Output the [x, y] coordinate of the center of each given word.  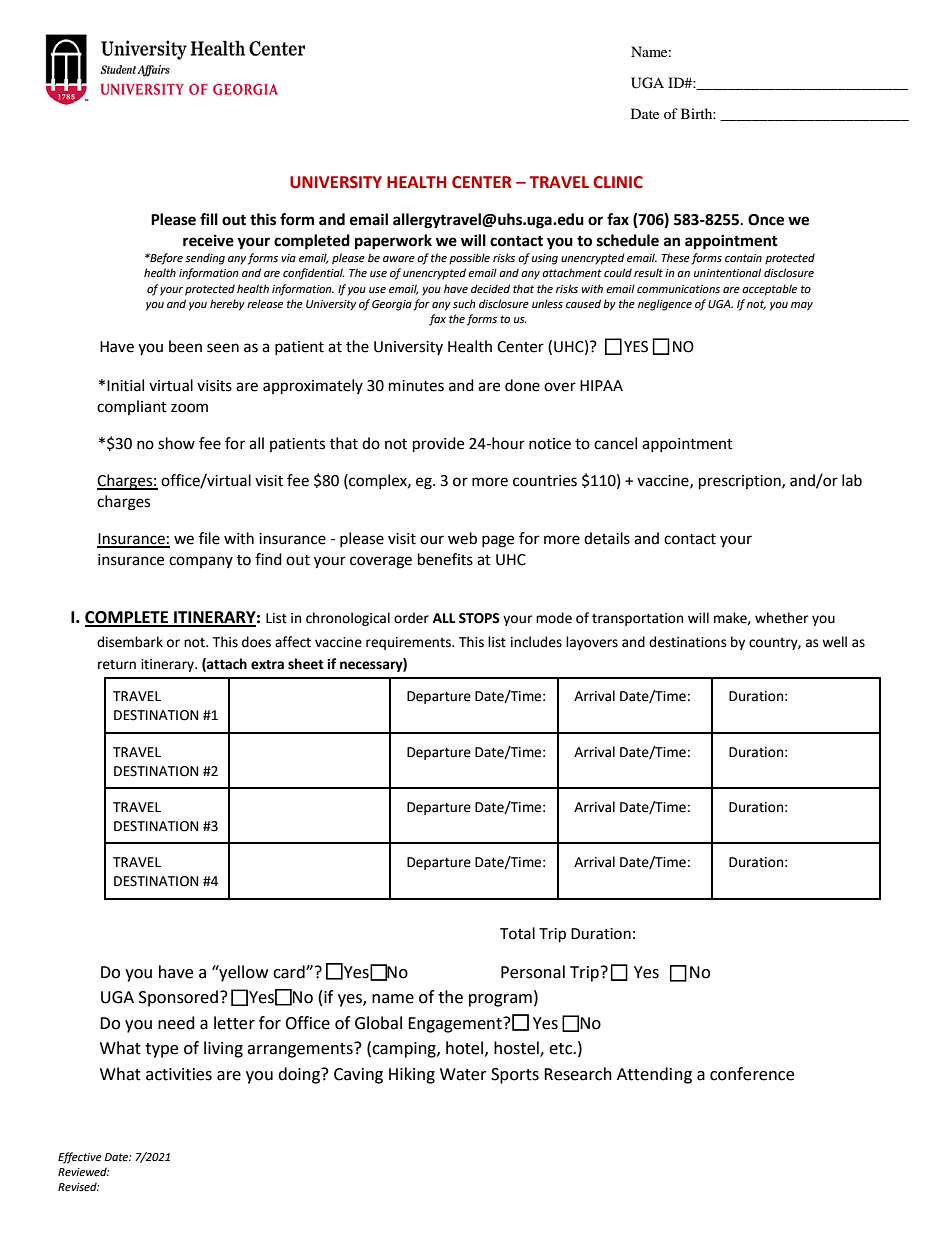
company [201, 562]
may [802, 306]
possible [469, 259]
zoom [189, 408]
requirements [409, 643]
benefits [445, 559]
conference [752, 1074]
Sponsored [178, 998]
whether [781, 618]
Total [517, 933]
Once [766, 220]
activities [179, 1074]
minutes [416, 386]
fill [209, 219]
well [834, 642]
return [117, 665]
